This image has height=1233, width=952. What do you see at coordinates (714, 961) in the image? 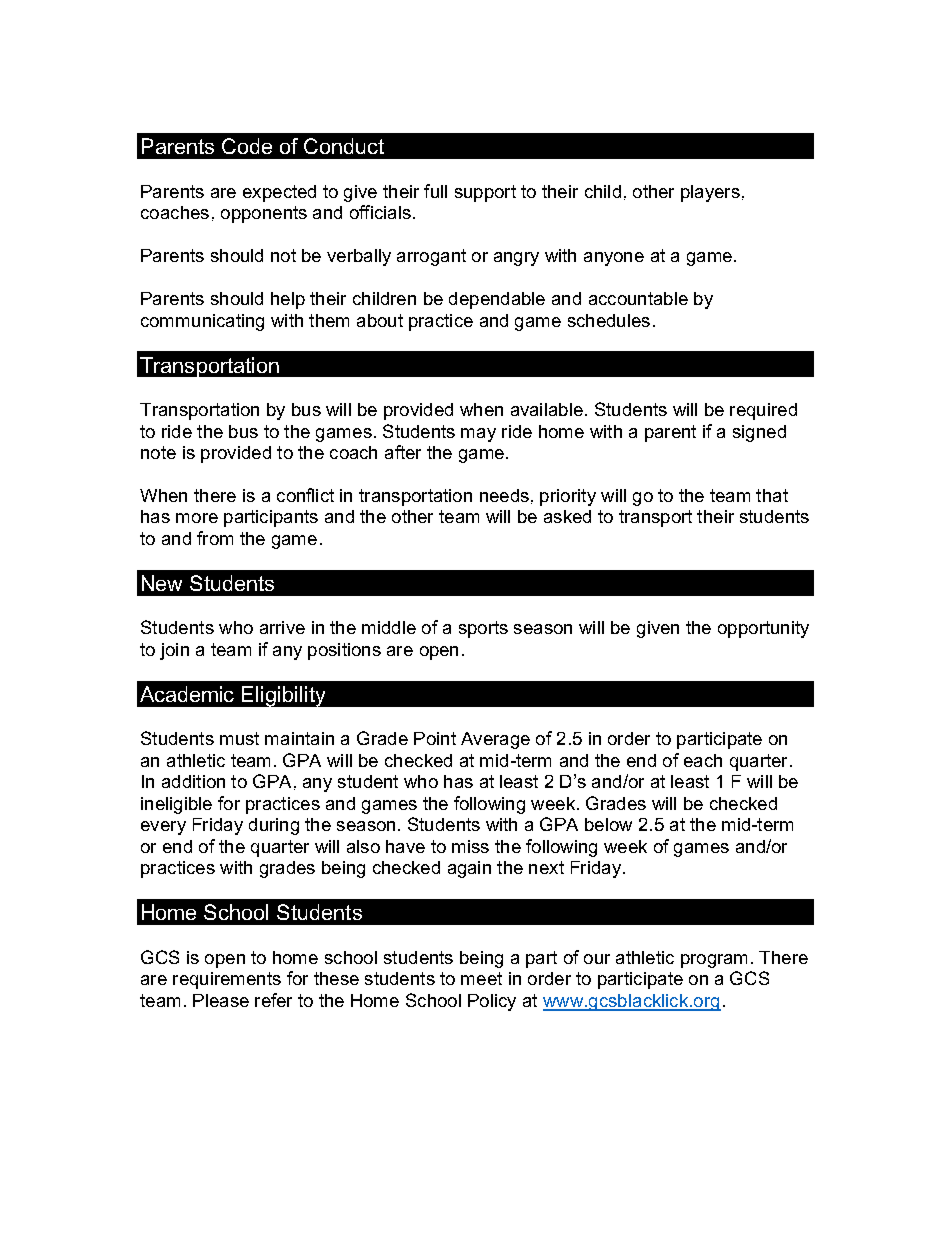
I see `program` at bounding box center [714, 961].
